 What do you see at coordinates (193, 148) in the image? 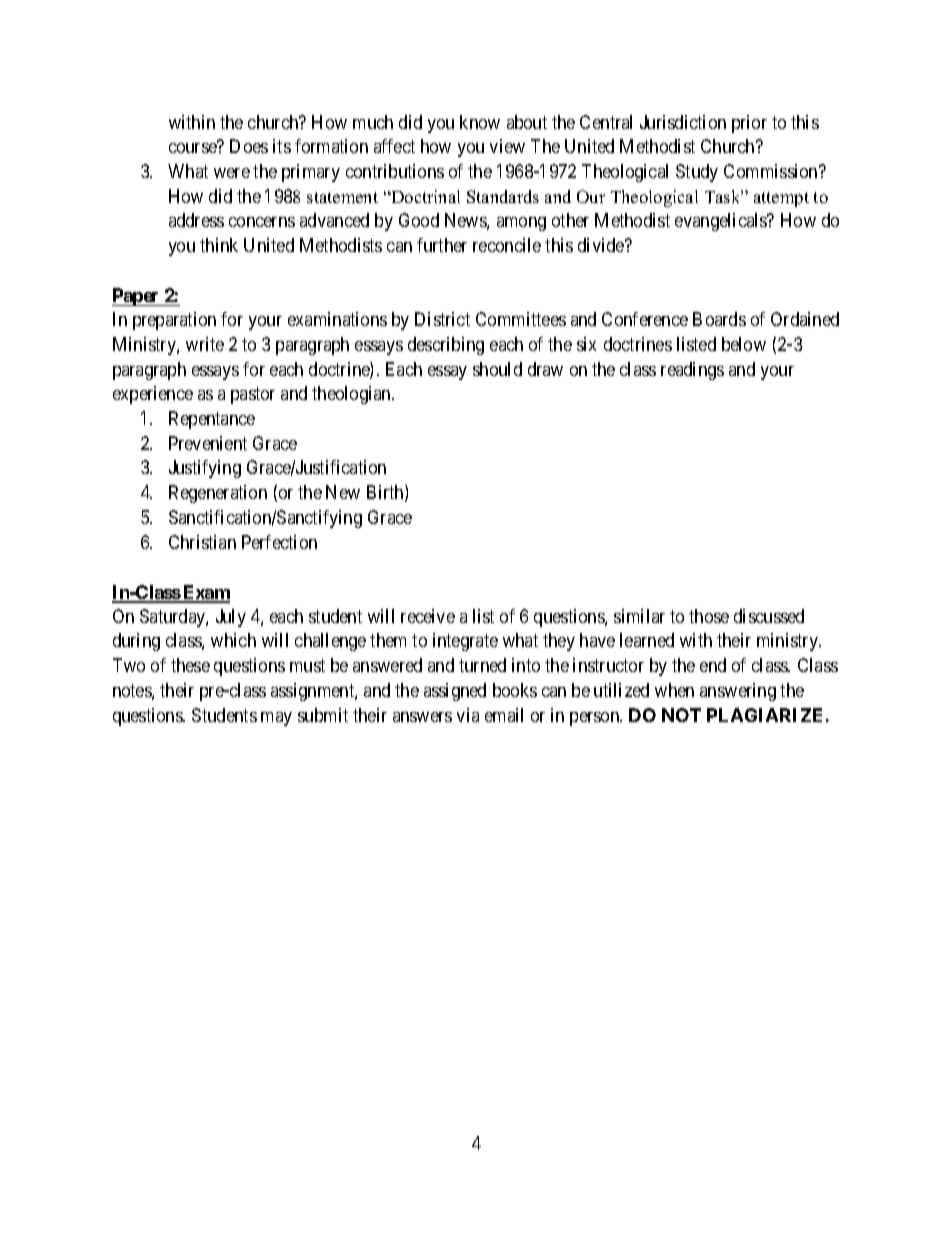
I see `course` at bounding box center [193, 148].
